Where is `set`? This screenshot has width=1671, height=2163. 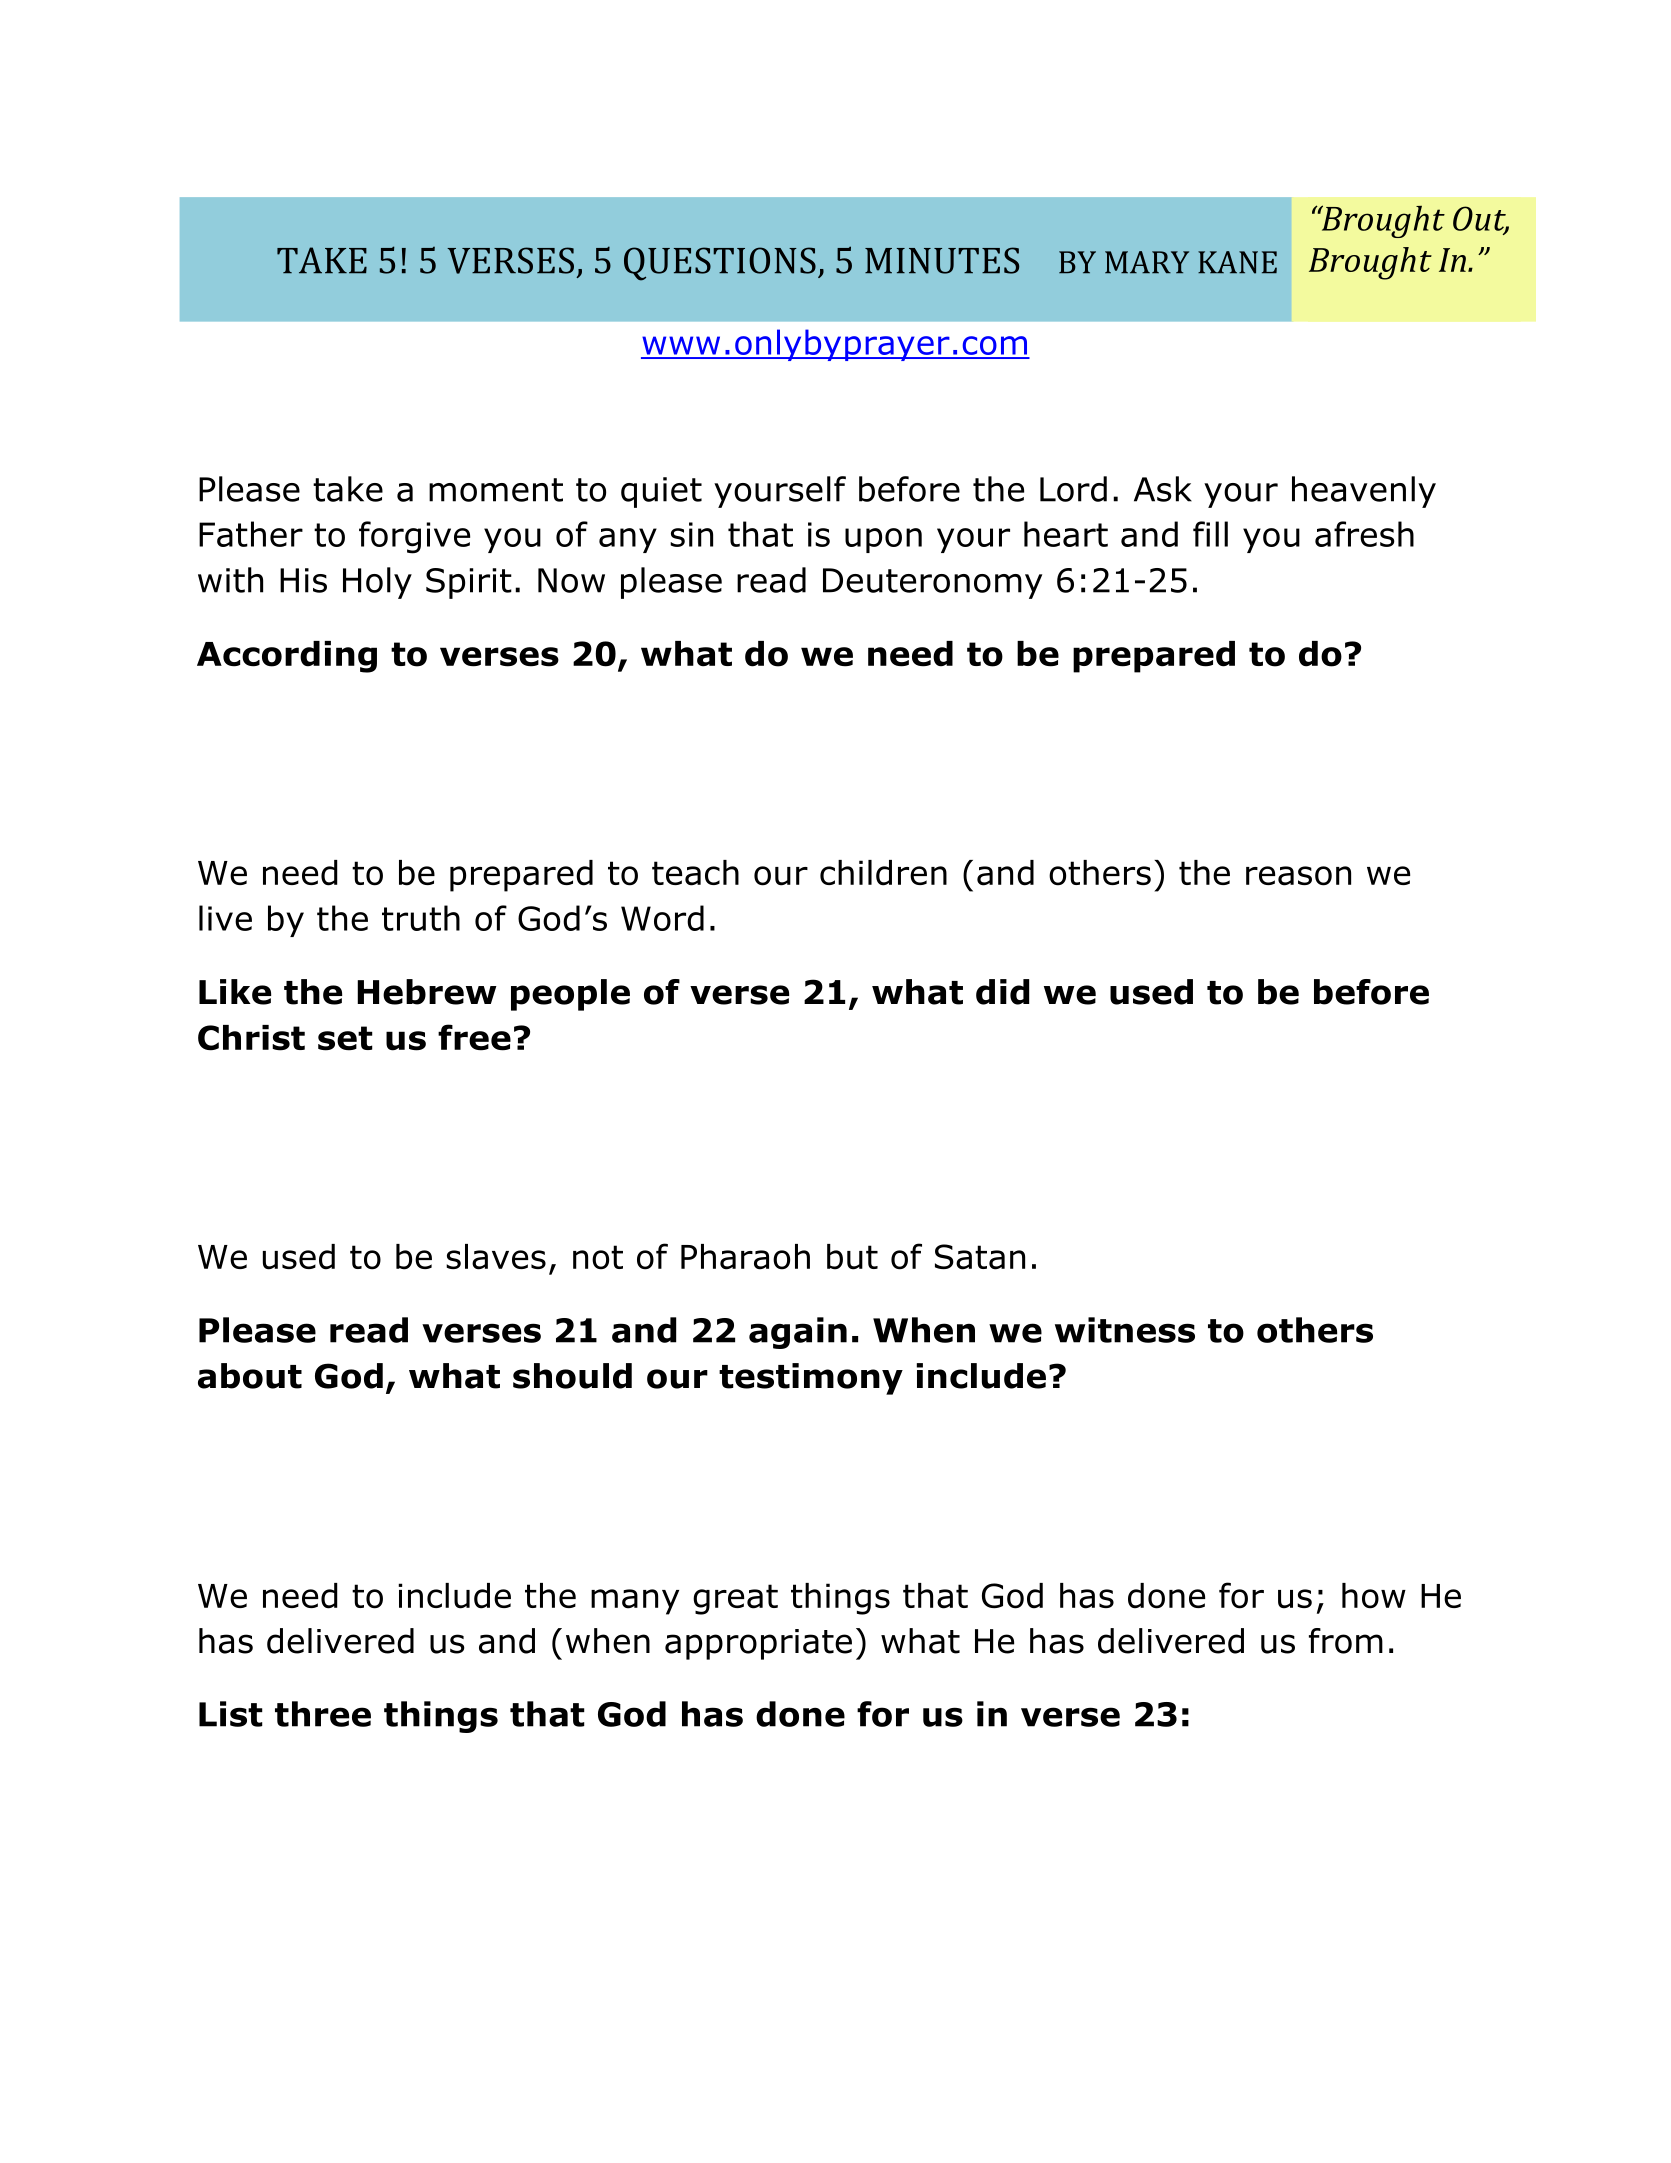
set is located at coordinates (345, 1038).
